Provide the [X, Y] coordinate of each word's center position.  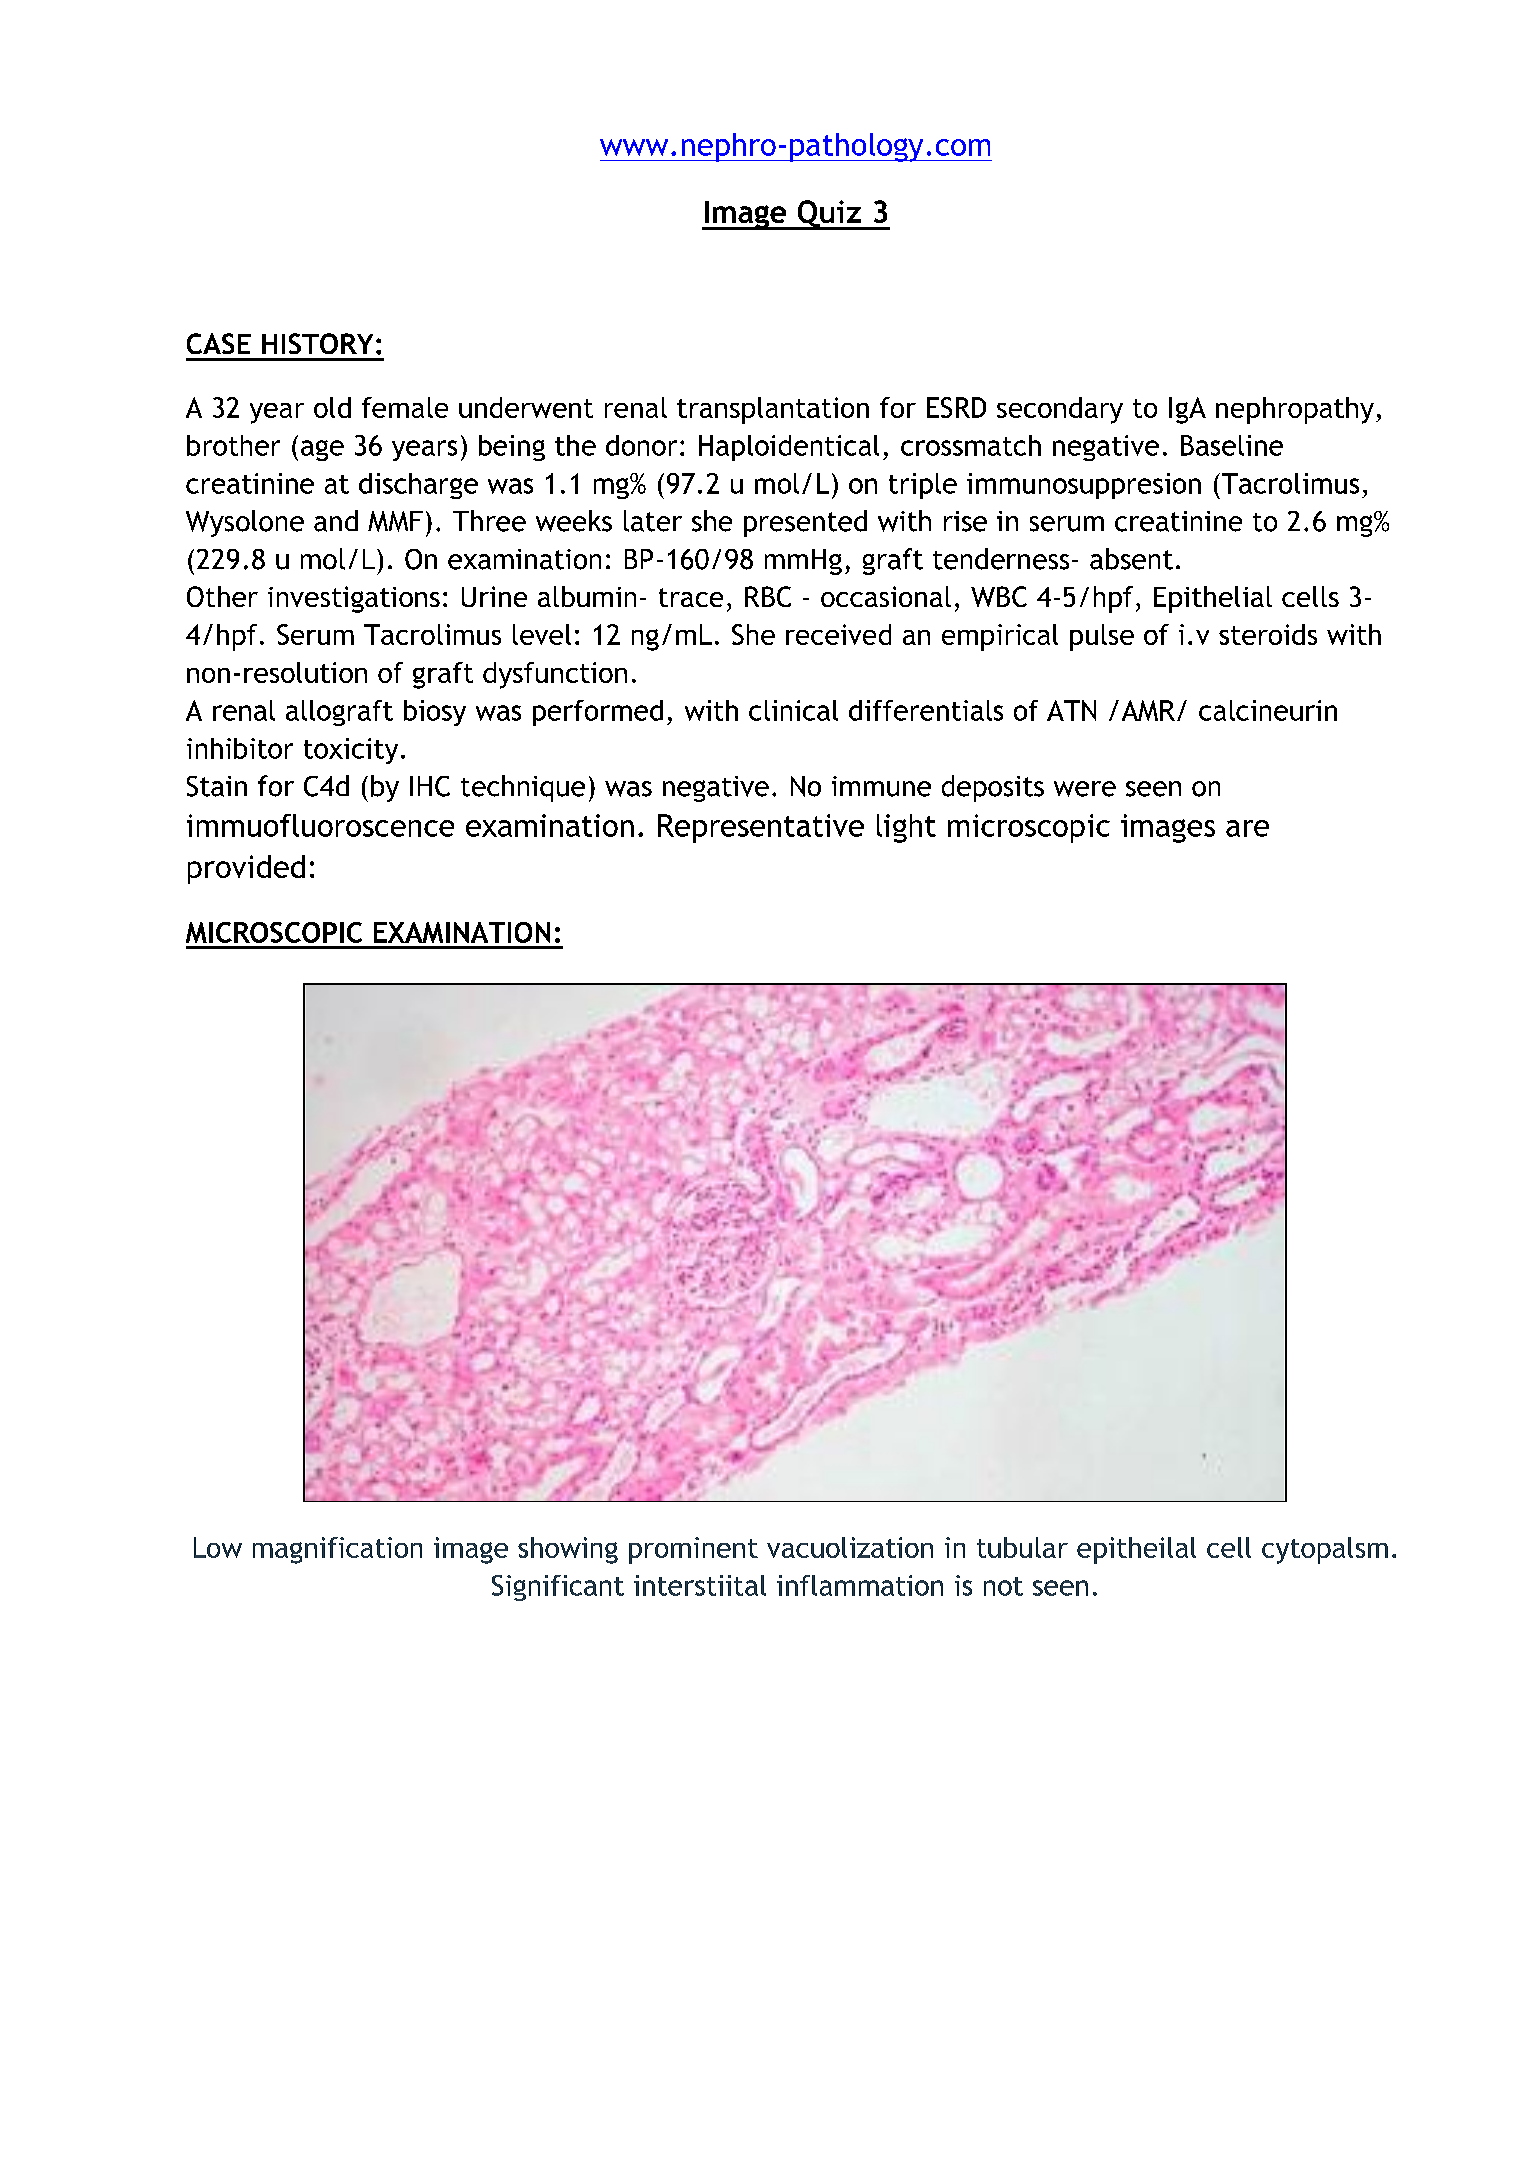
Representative [761, 828]
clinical [793, 710]
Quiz [829, 215]
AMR [1148, 710]
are [1247, 828]
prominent [693, 1550]
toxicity [351, 751]
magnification [337, 1550]
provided [246, 869]
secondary [1060, 410]
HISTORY [317, 343]
